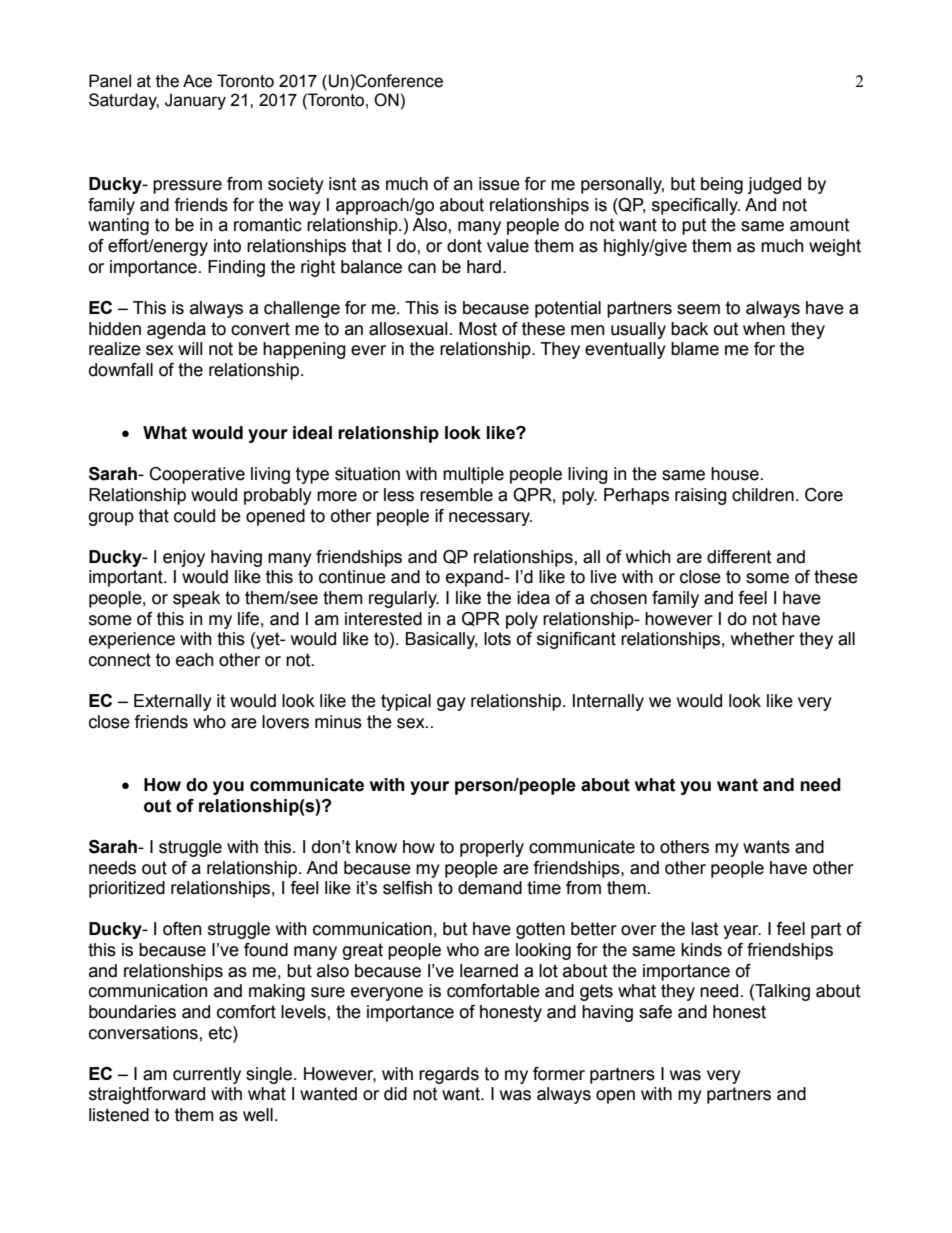 The image size is (952, 1233). Describe the element at coordinates (194, 516) in the image. I see `could` at that location.
